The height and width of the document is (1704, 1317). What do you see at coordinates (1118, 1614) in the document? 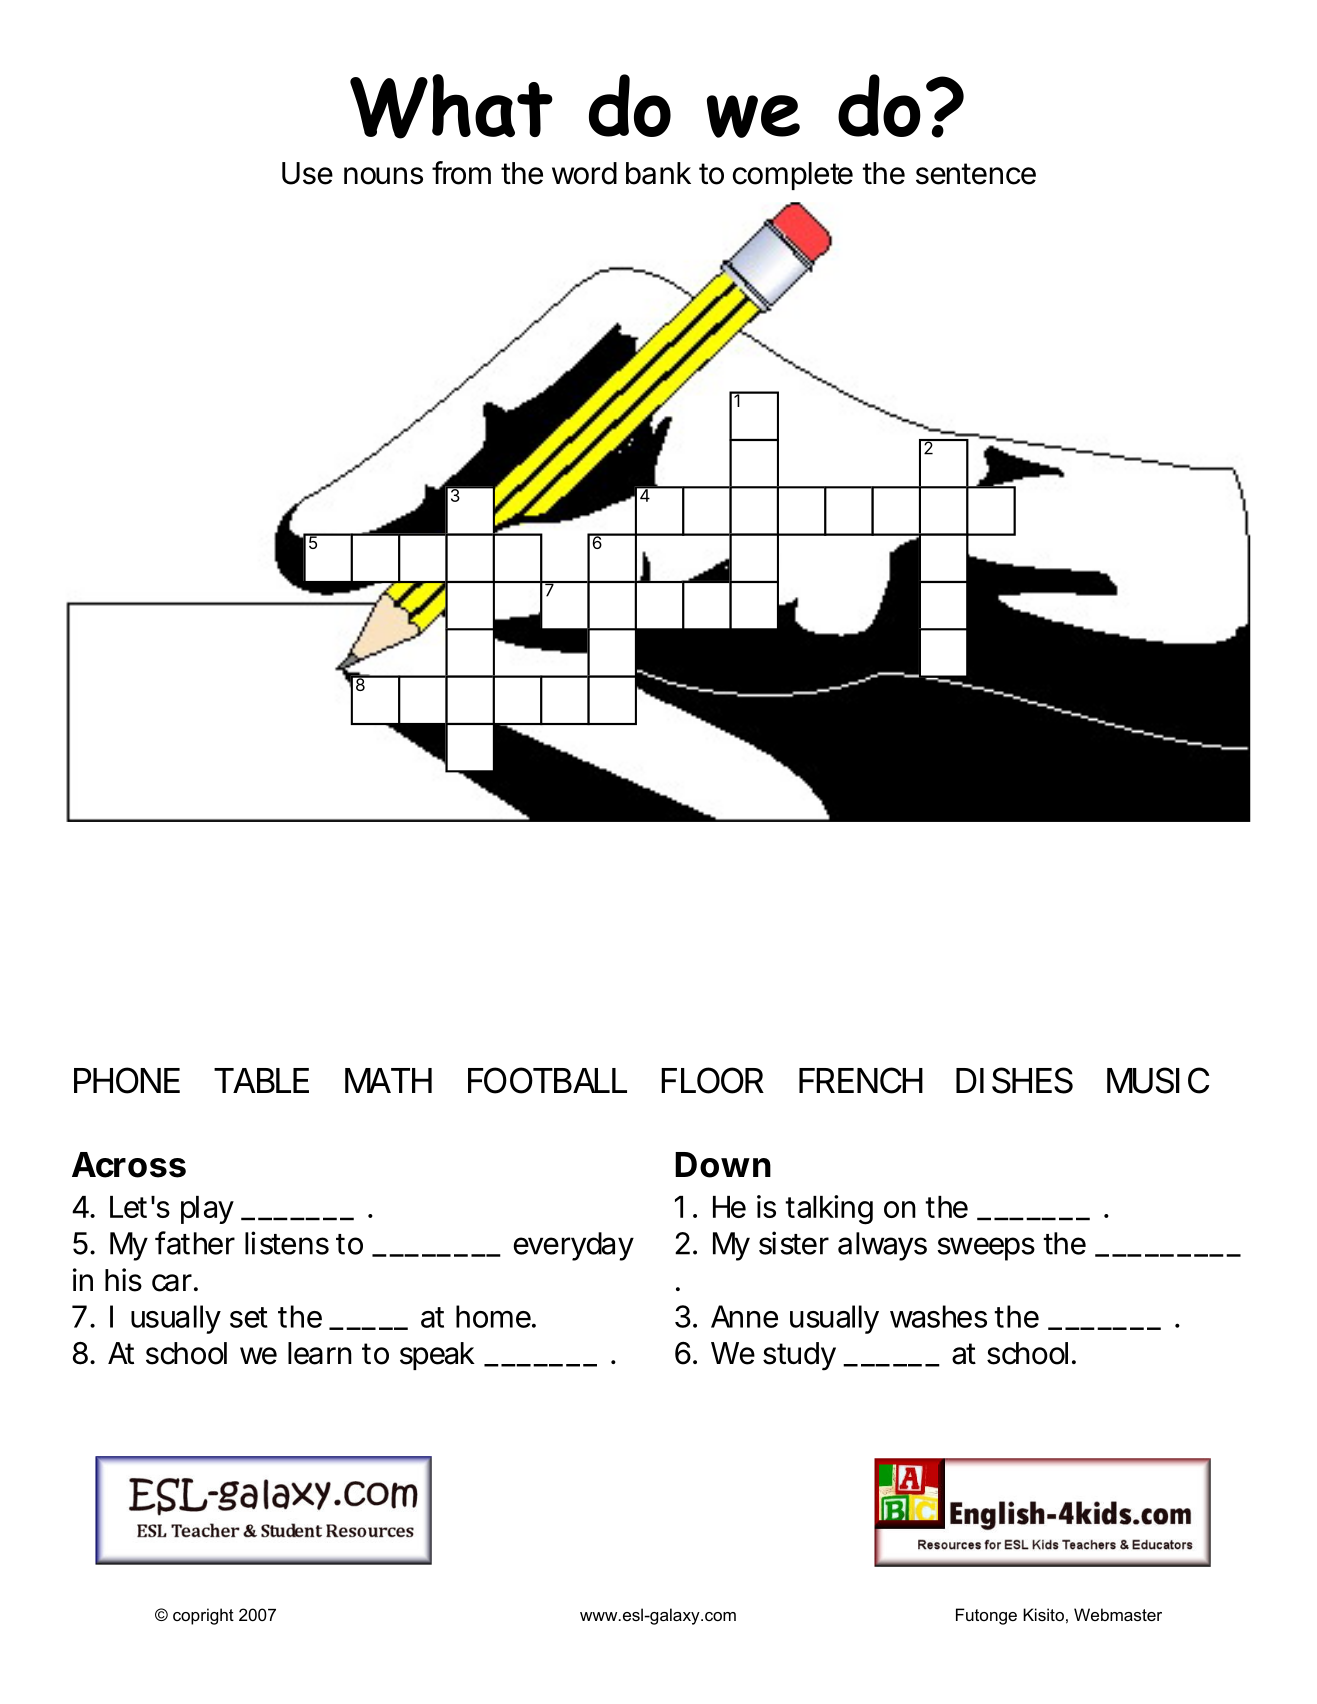
I see `Webmaster` at bounding box center [1118, 1614].
